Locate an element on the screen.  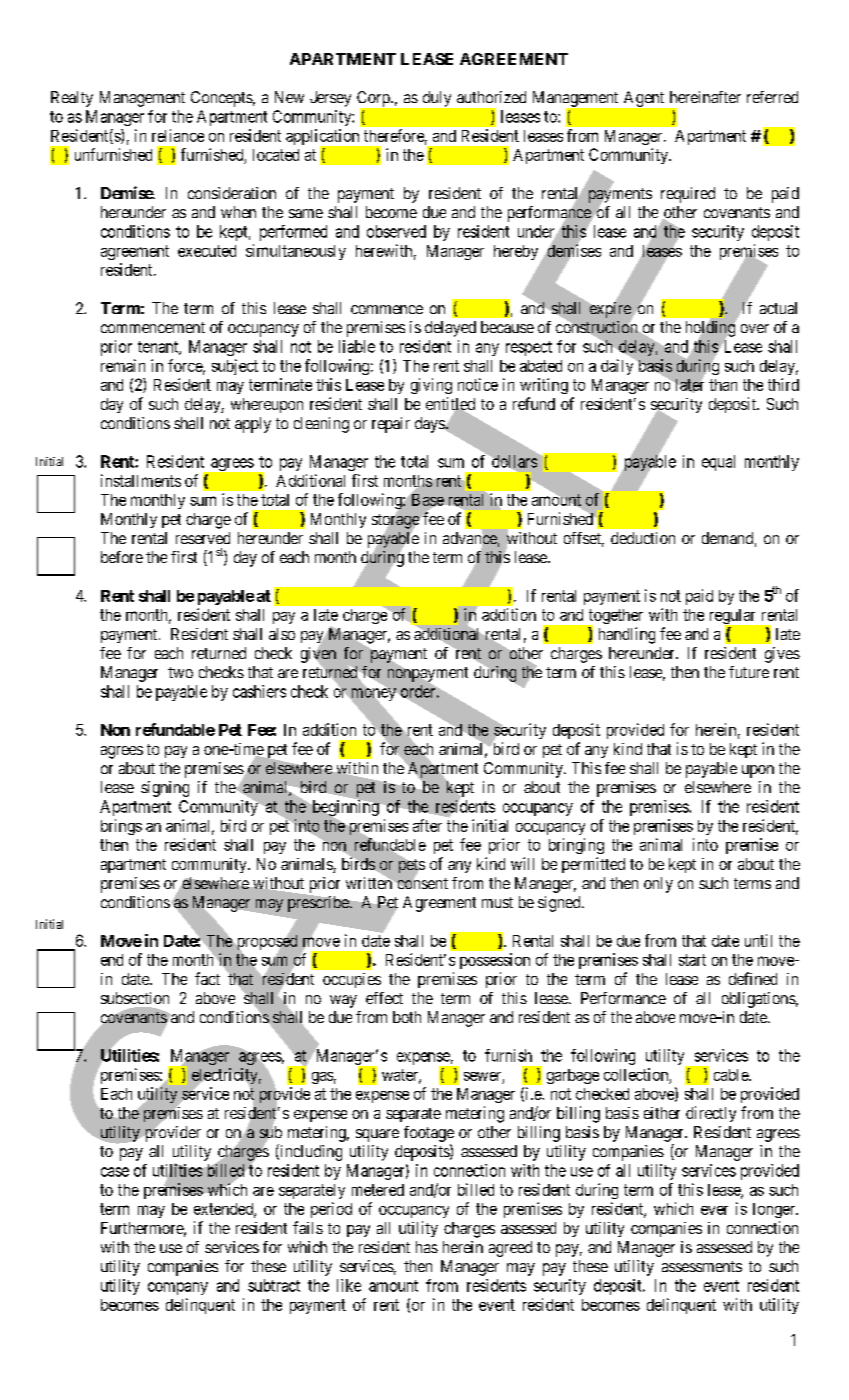
duly is located at coordinates (437, 99).
